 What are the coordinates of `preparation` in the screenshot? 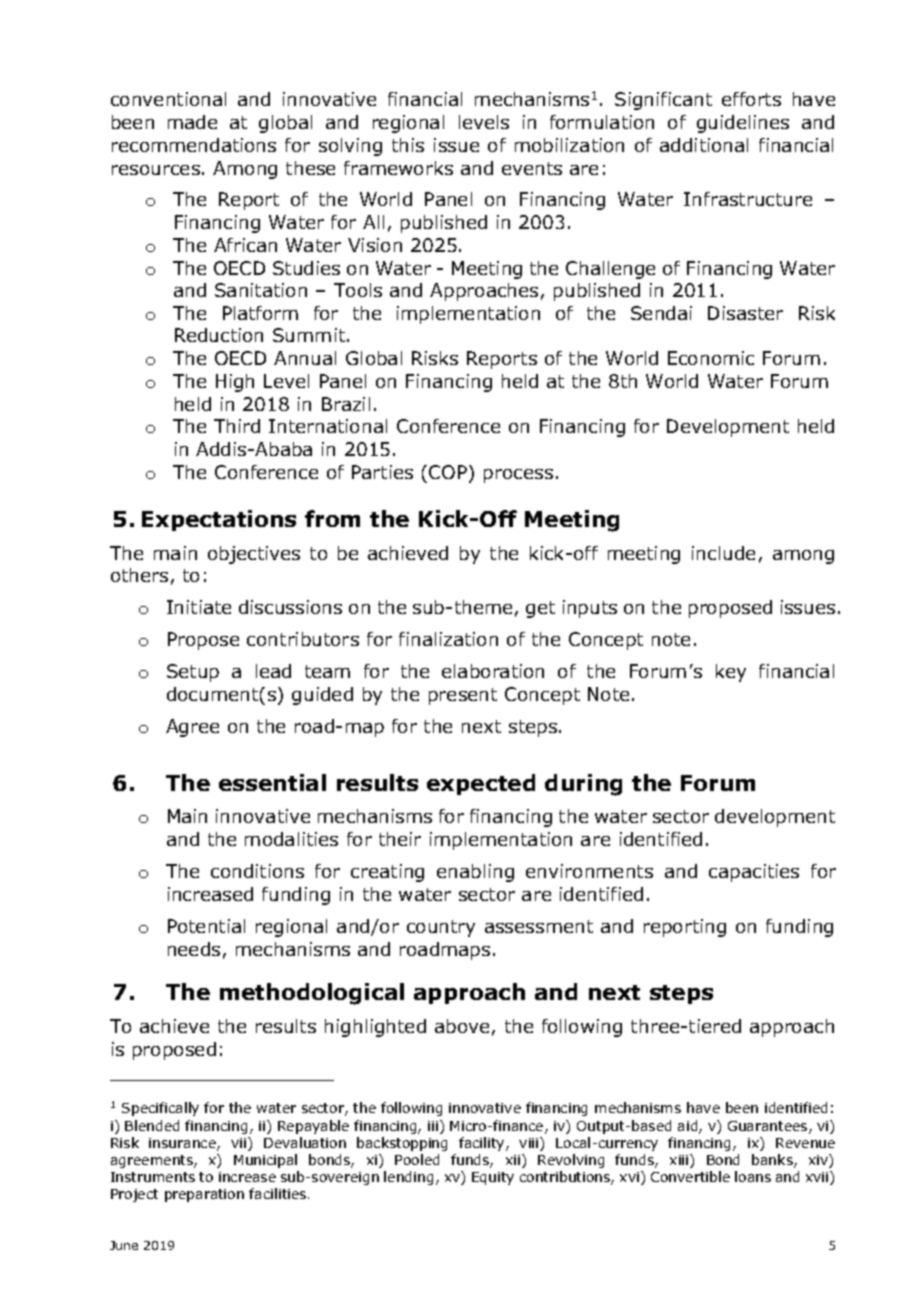 It's located at (204, 1195).
